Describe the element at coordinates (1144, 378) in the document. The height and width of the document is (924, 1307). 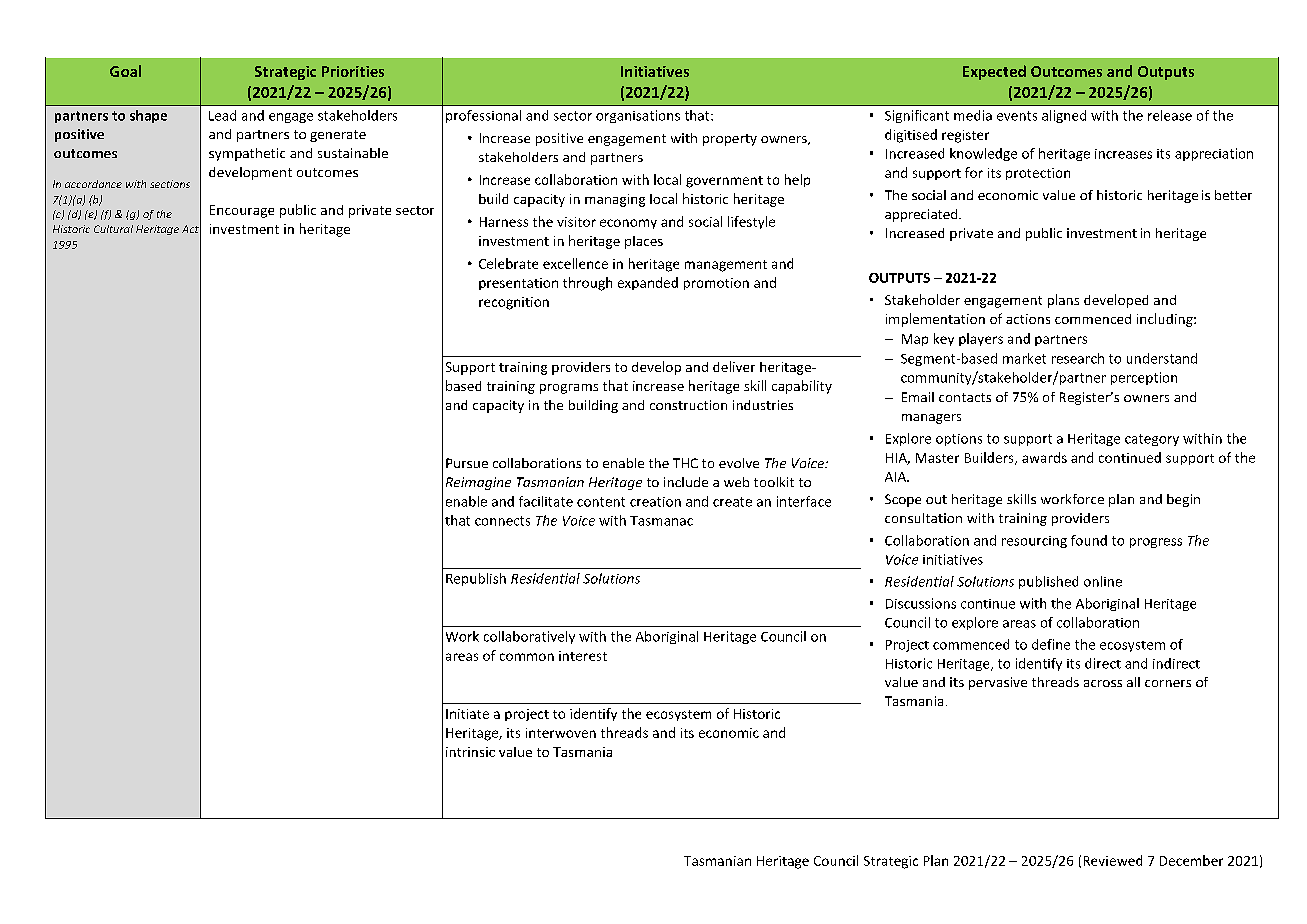
I see `perception` at that location.
